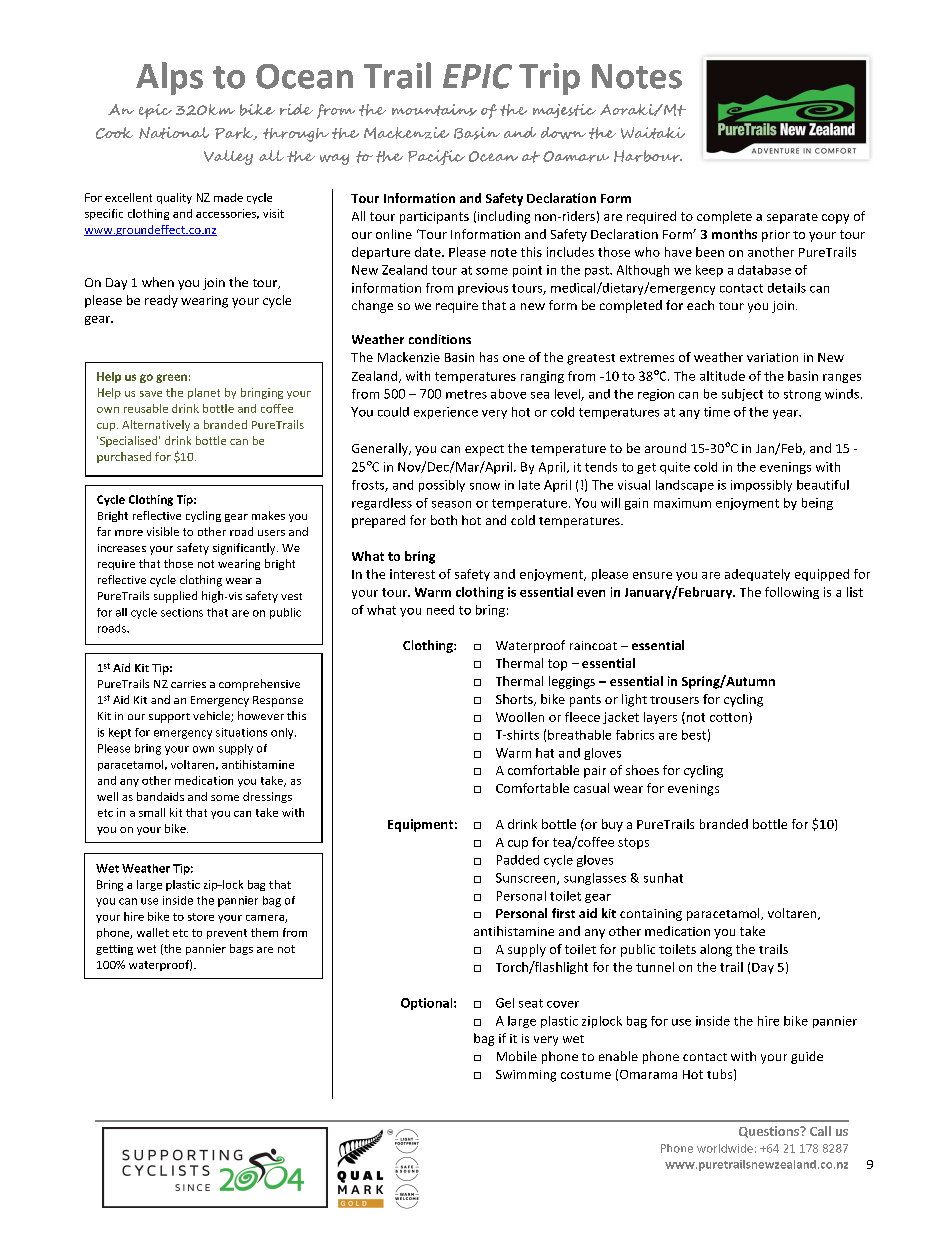 This image has height=1233, width=952. I want to click on Questions, so click(770, 1132).
